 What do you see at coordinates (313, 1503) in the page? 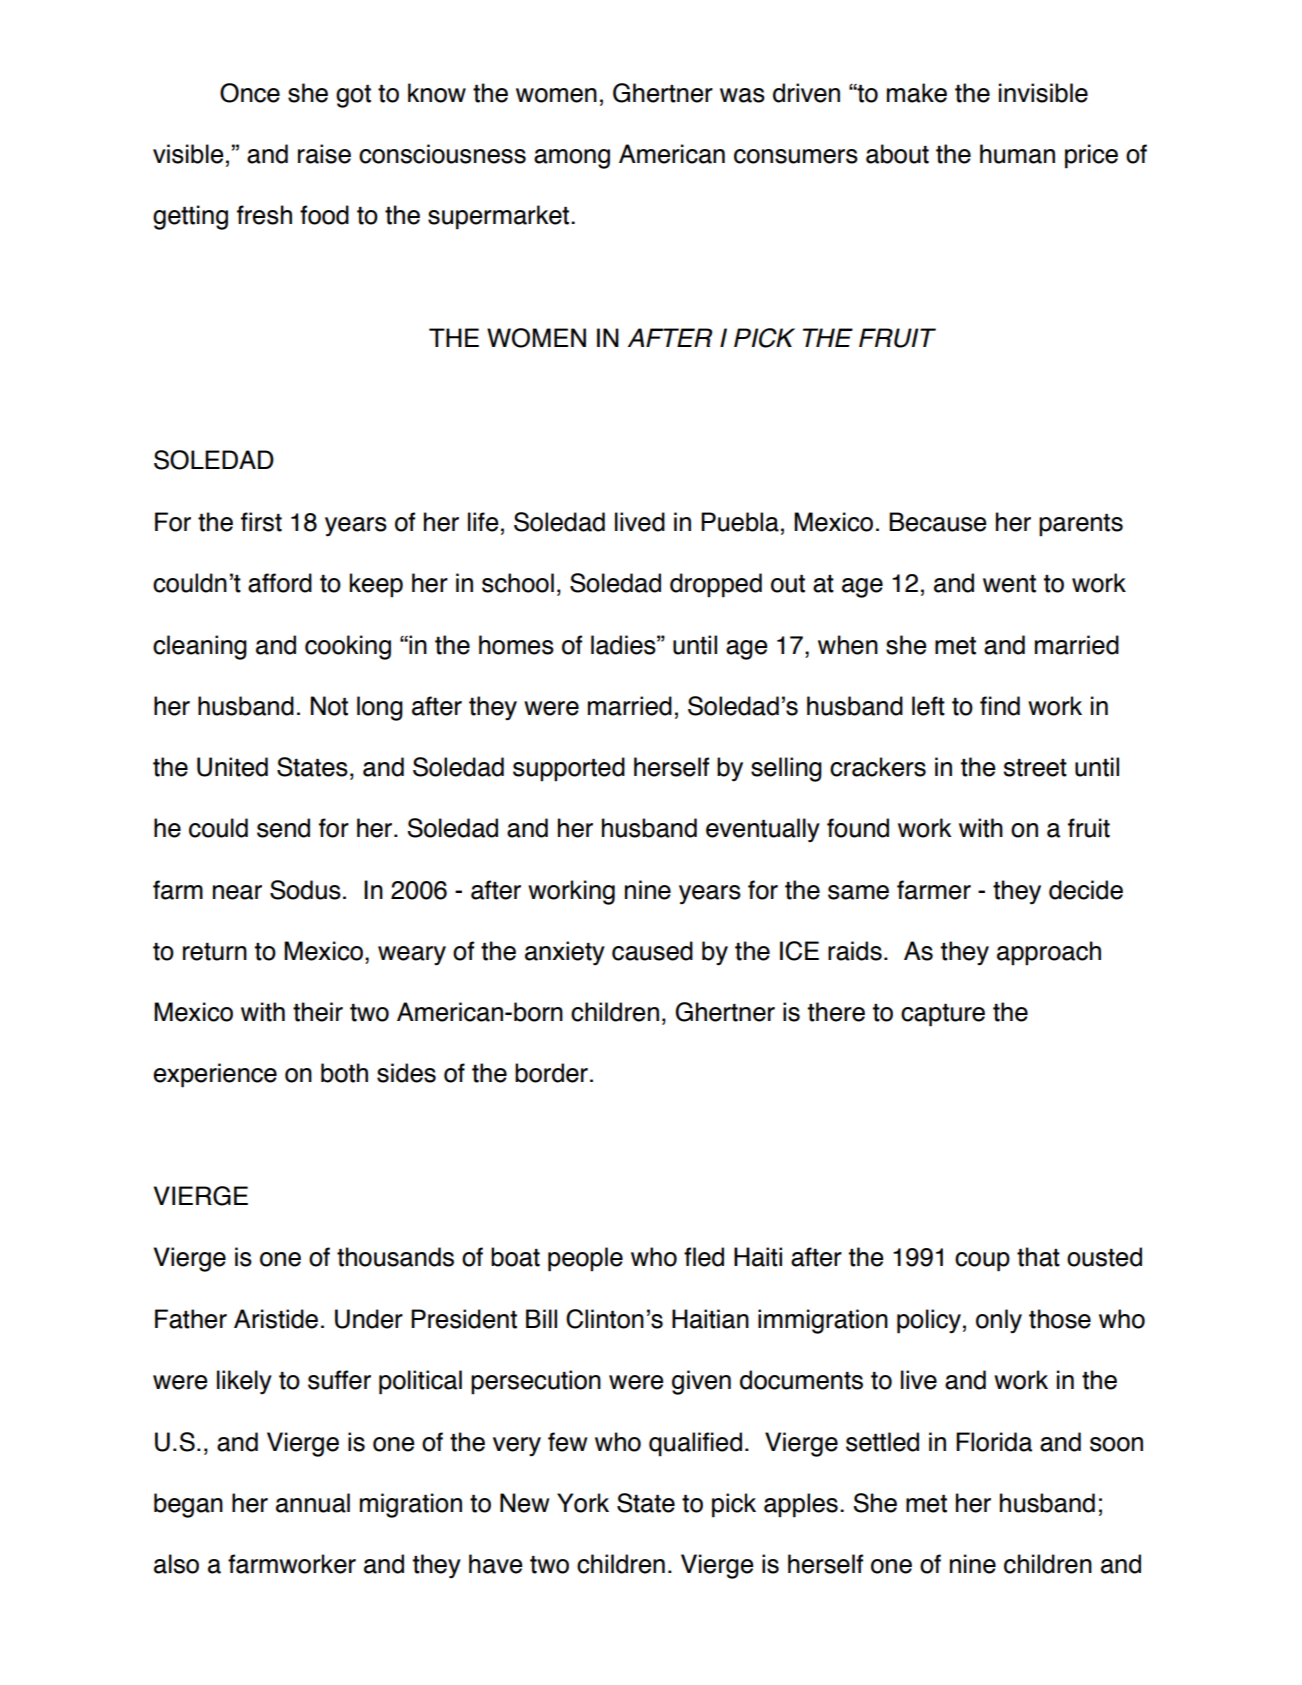
I see `annual` at bounding box center [313, 1503].
